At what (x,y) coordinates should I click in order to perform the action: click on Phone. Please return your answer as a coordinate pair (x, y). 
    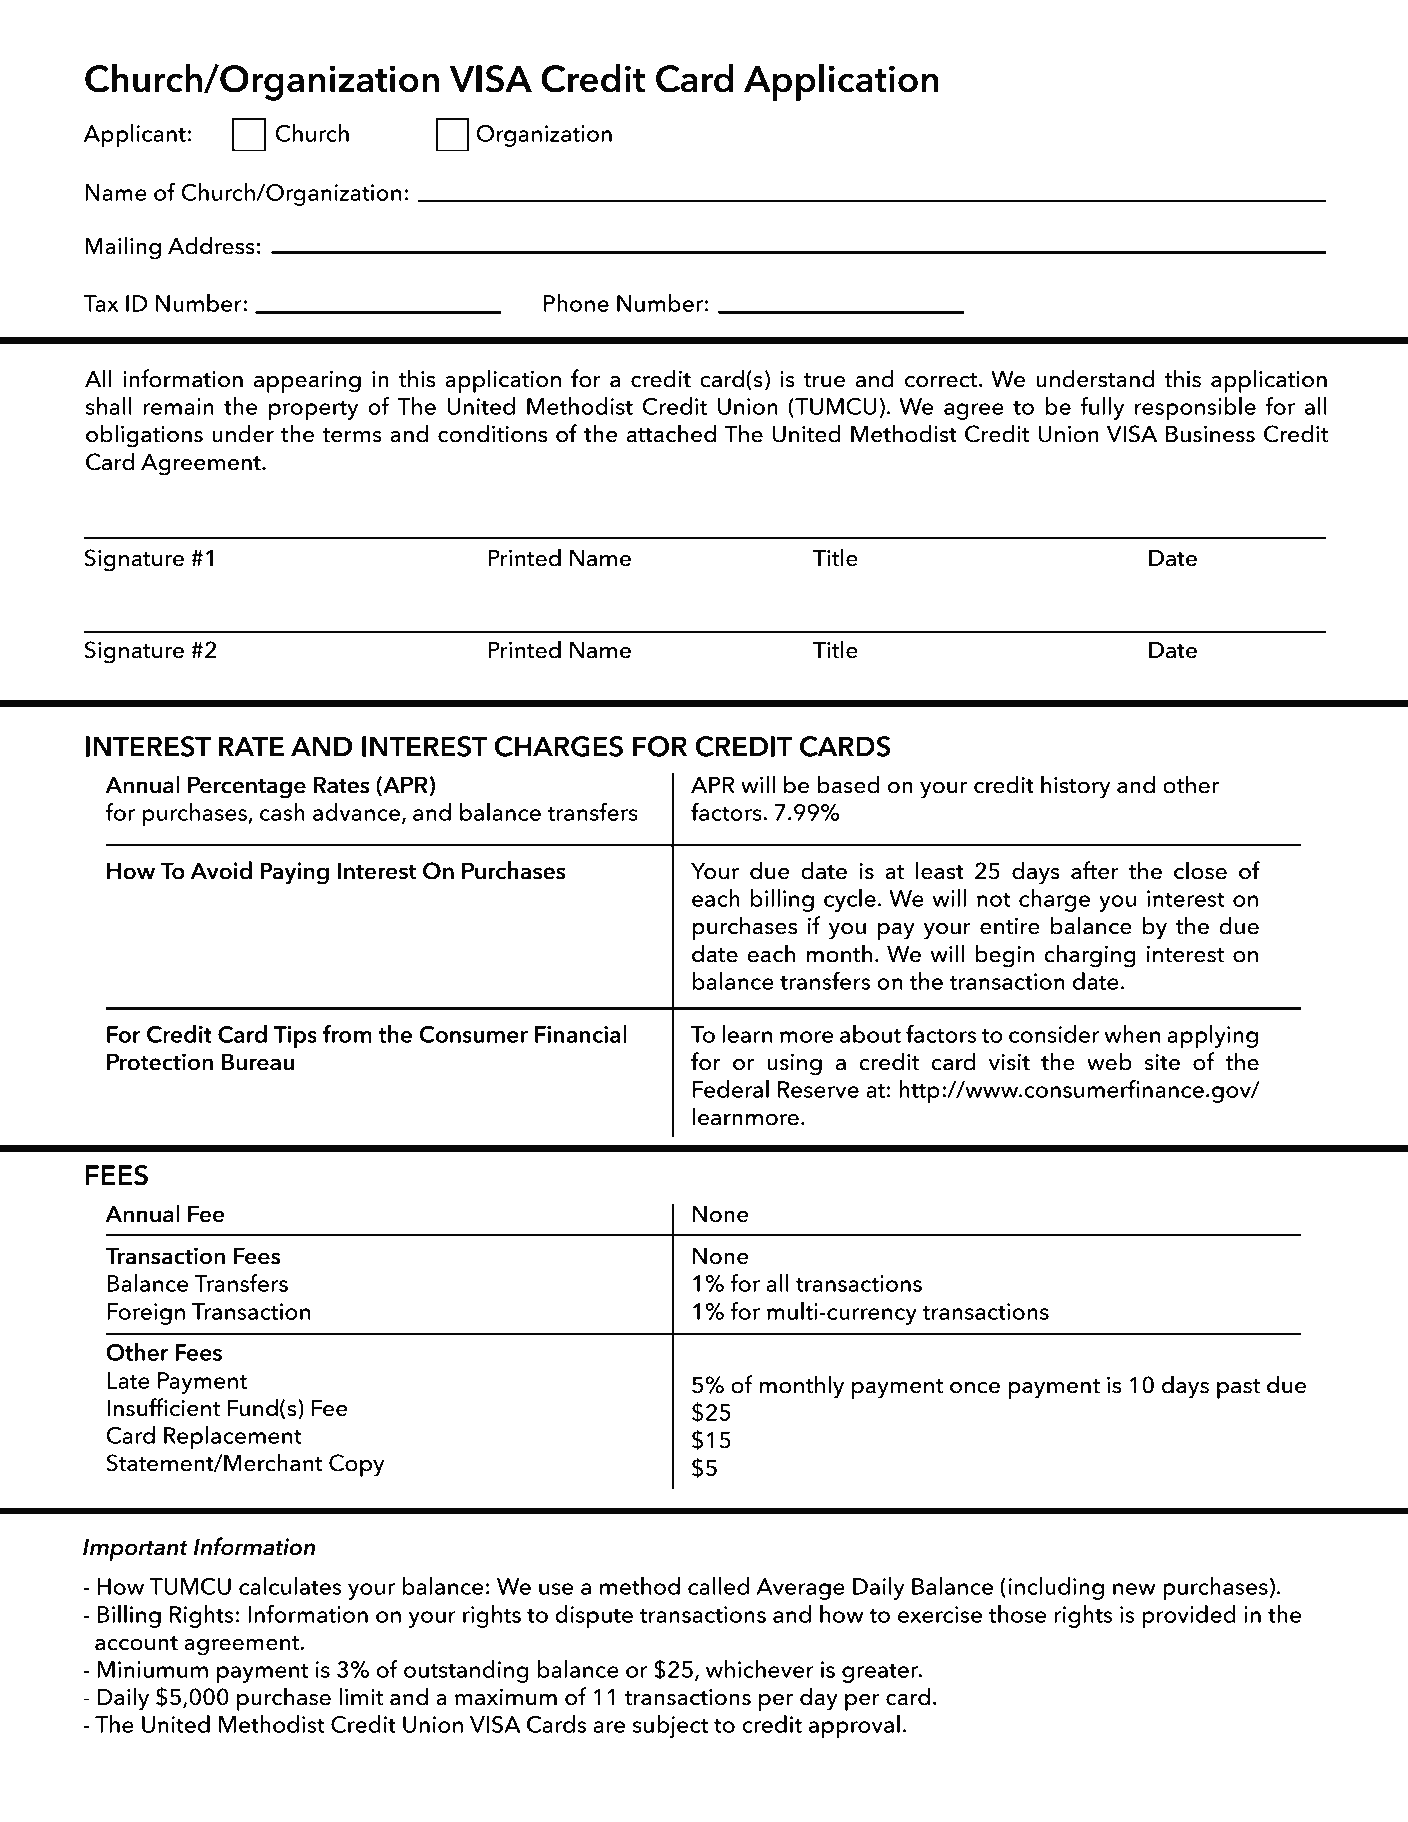
    Looking at the image, I should click on (576, 303).
